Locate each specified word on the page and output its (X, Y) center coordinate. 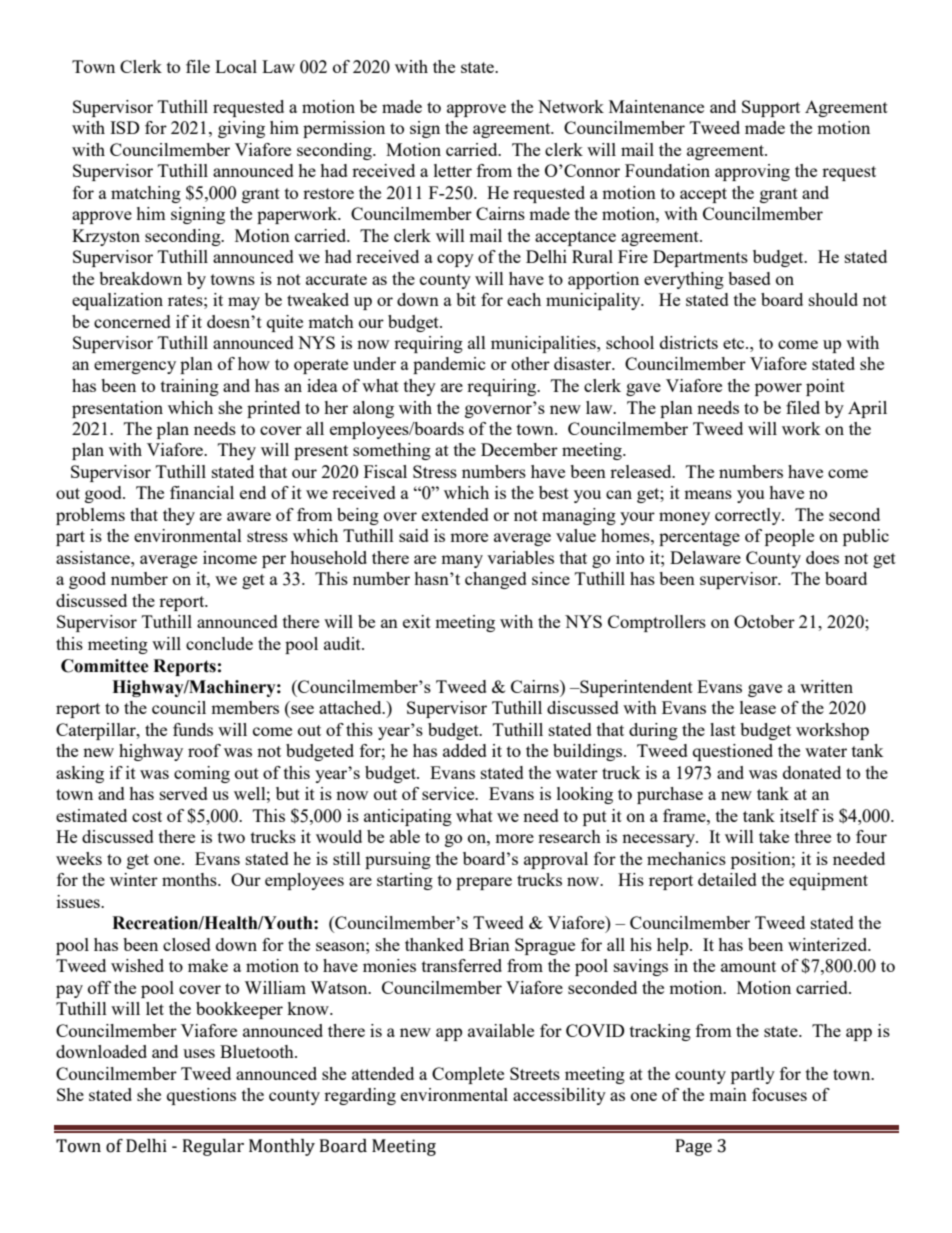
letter (453, 170)
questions (201, 1096)
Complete (468, 1075)
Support (771, 108)
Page (694, 1147)
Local (236, 66)
